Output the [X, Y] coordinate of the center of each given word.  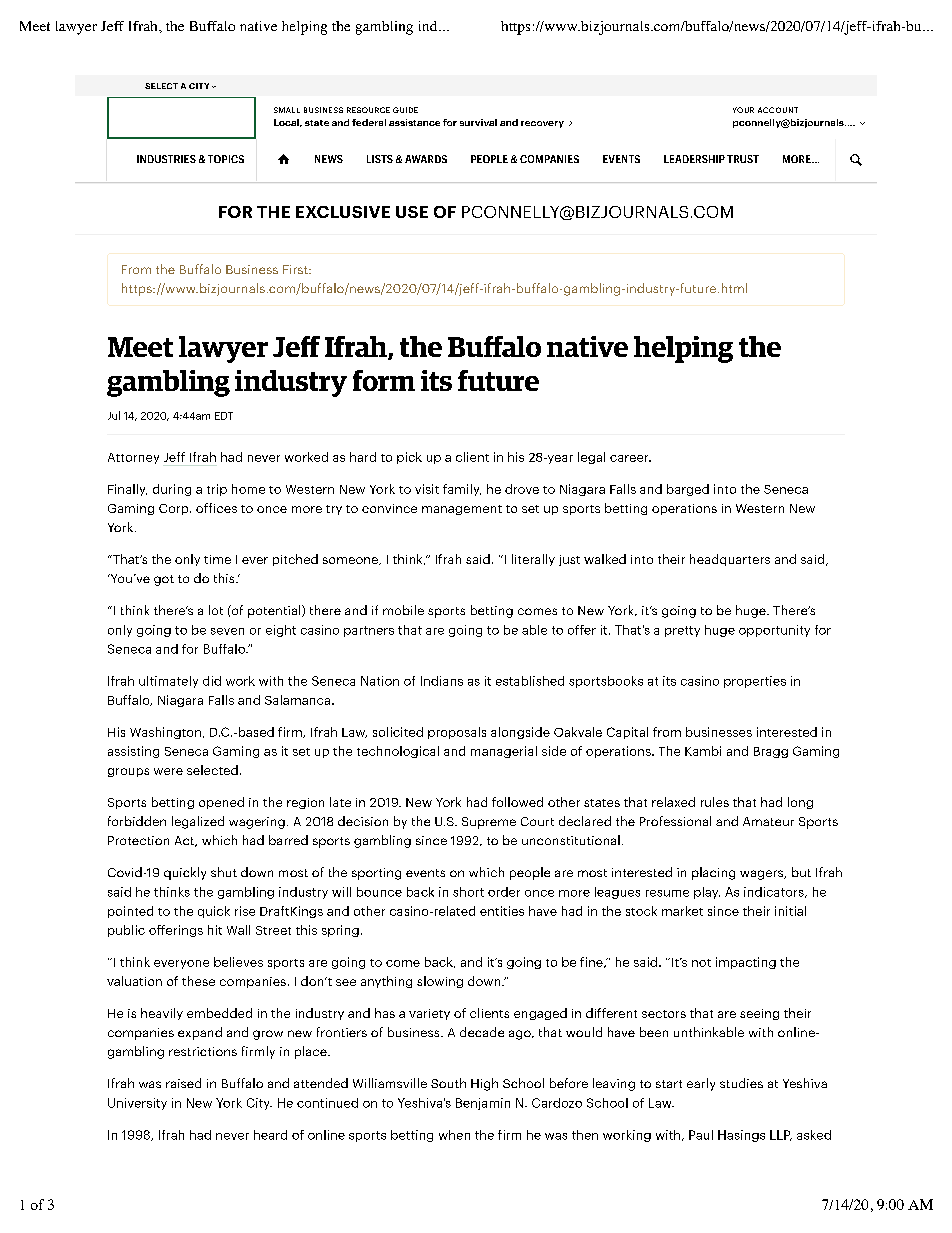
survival [478, 122]
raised [183, 1083]
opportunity [774, 631]
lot [216, 610]
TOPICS [226, 159]
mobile [403, 610]
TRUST [743, 159]
